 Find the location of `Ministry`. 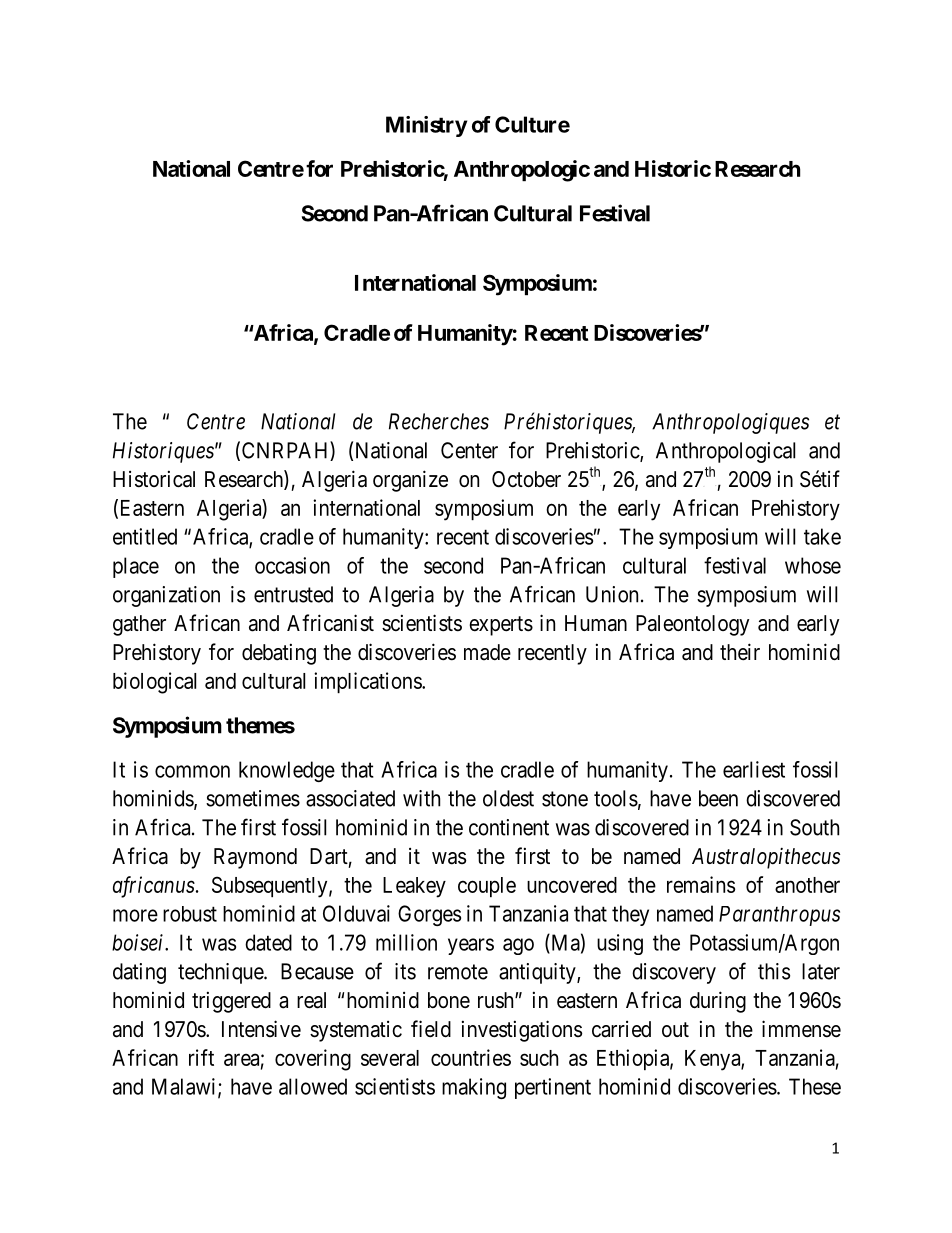

Ministry is located at coordinates (426, 126).
